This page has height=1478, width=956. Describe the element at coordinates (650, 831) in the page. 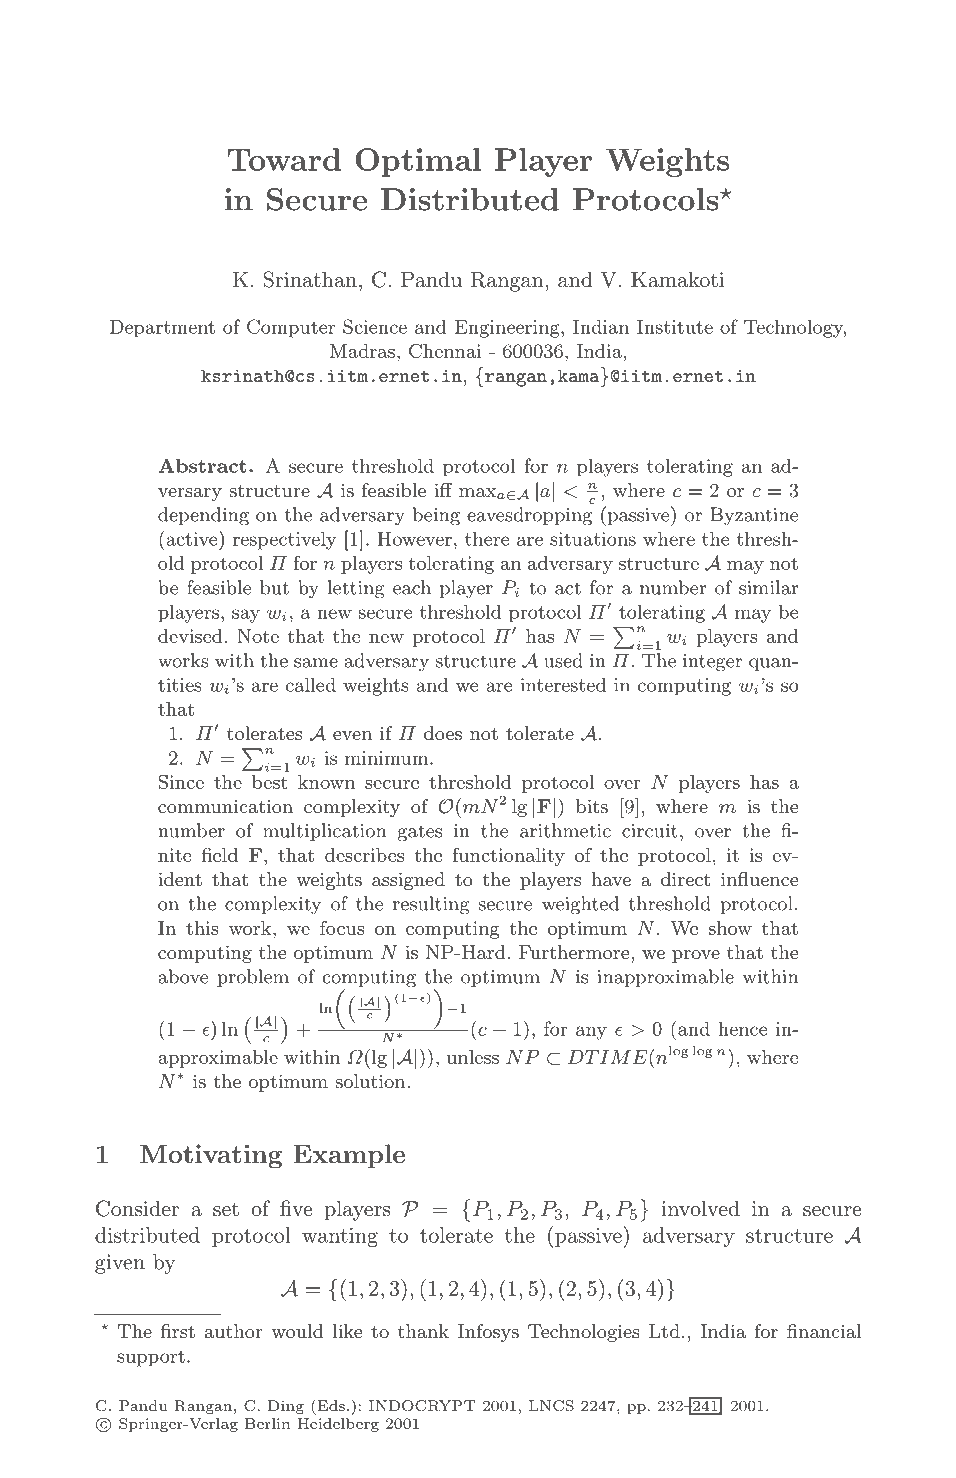

I see `circuit` at that location.
